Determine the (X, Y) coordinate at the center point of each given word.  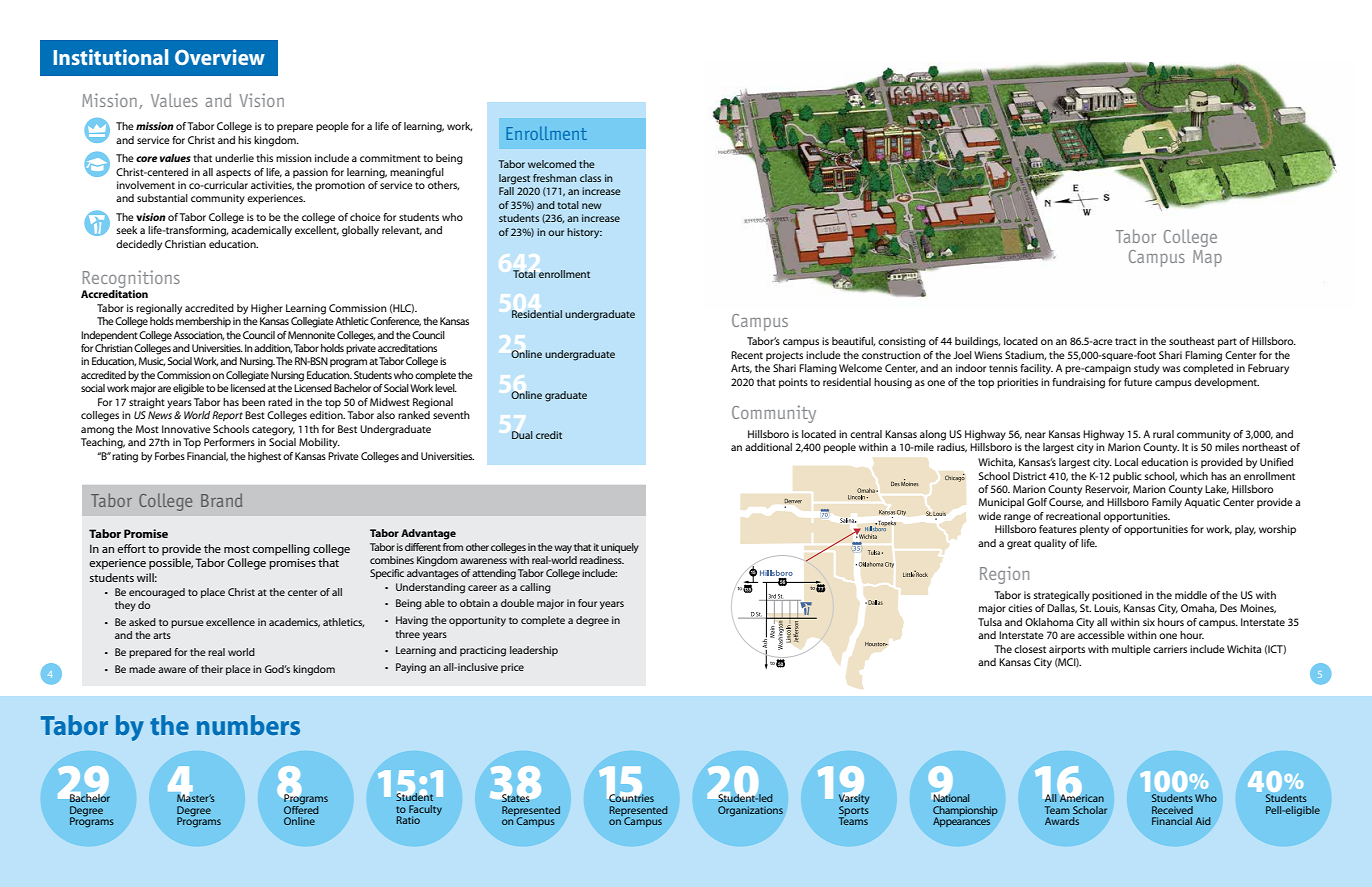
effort (131, 548)
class (590, 178)
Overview (220, 57)
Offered (301, 808)
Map (1207, 258)
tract (1126, 341)
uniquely (620, 548)
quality (1050, 544)
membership (203, 322)
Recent (747, 355)
